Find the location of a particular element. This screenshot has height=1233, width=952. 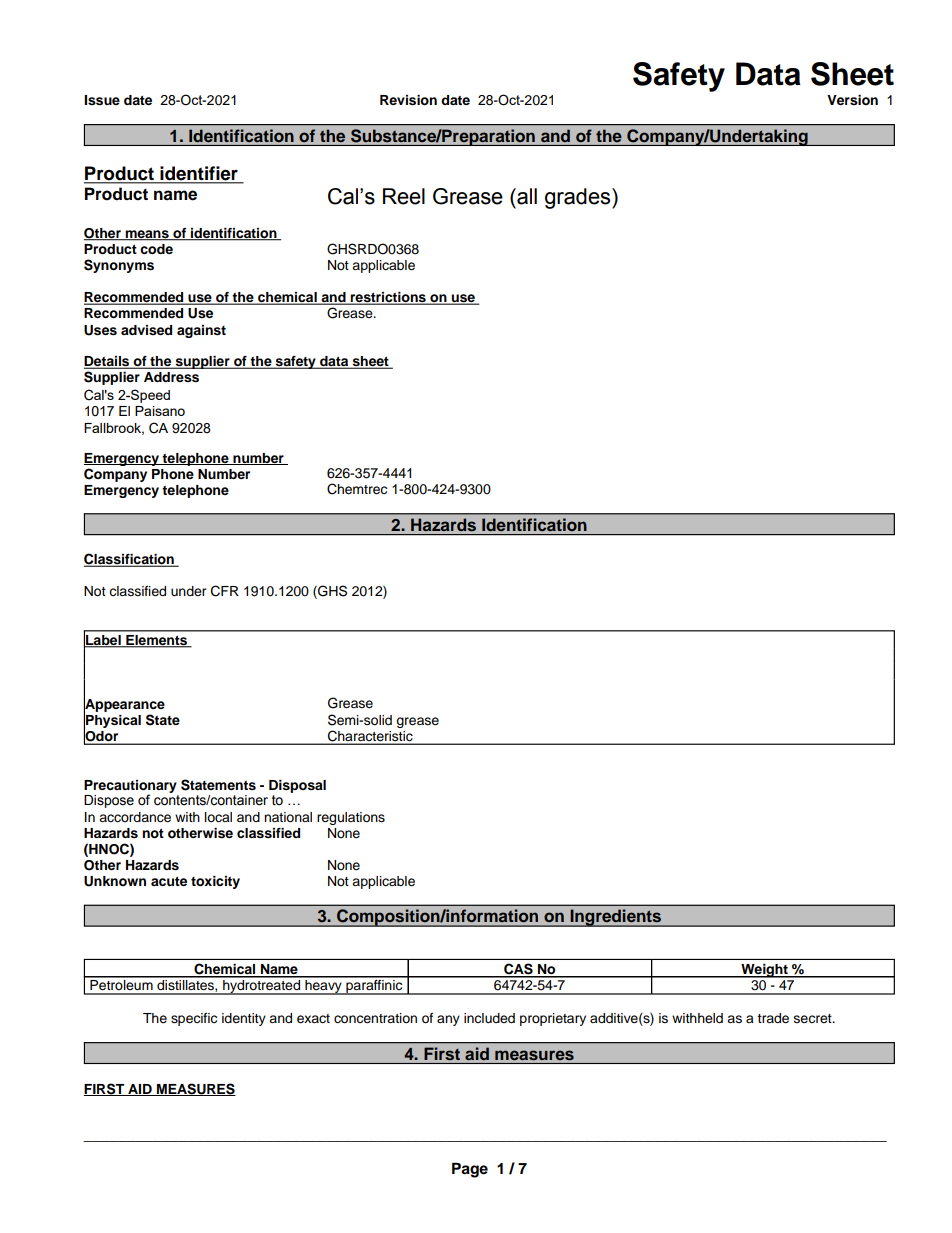

trade is located at coordinates (773, 1018).
